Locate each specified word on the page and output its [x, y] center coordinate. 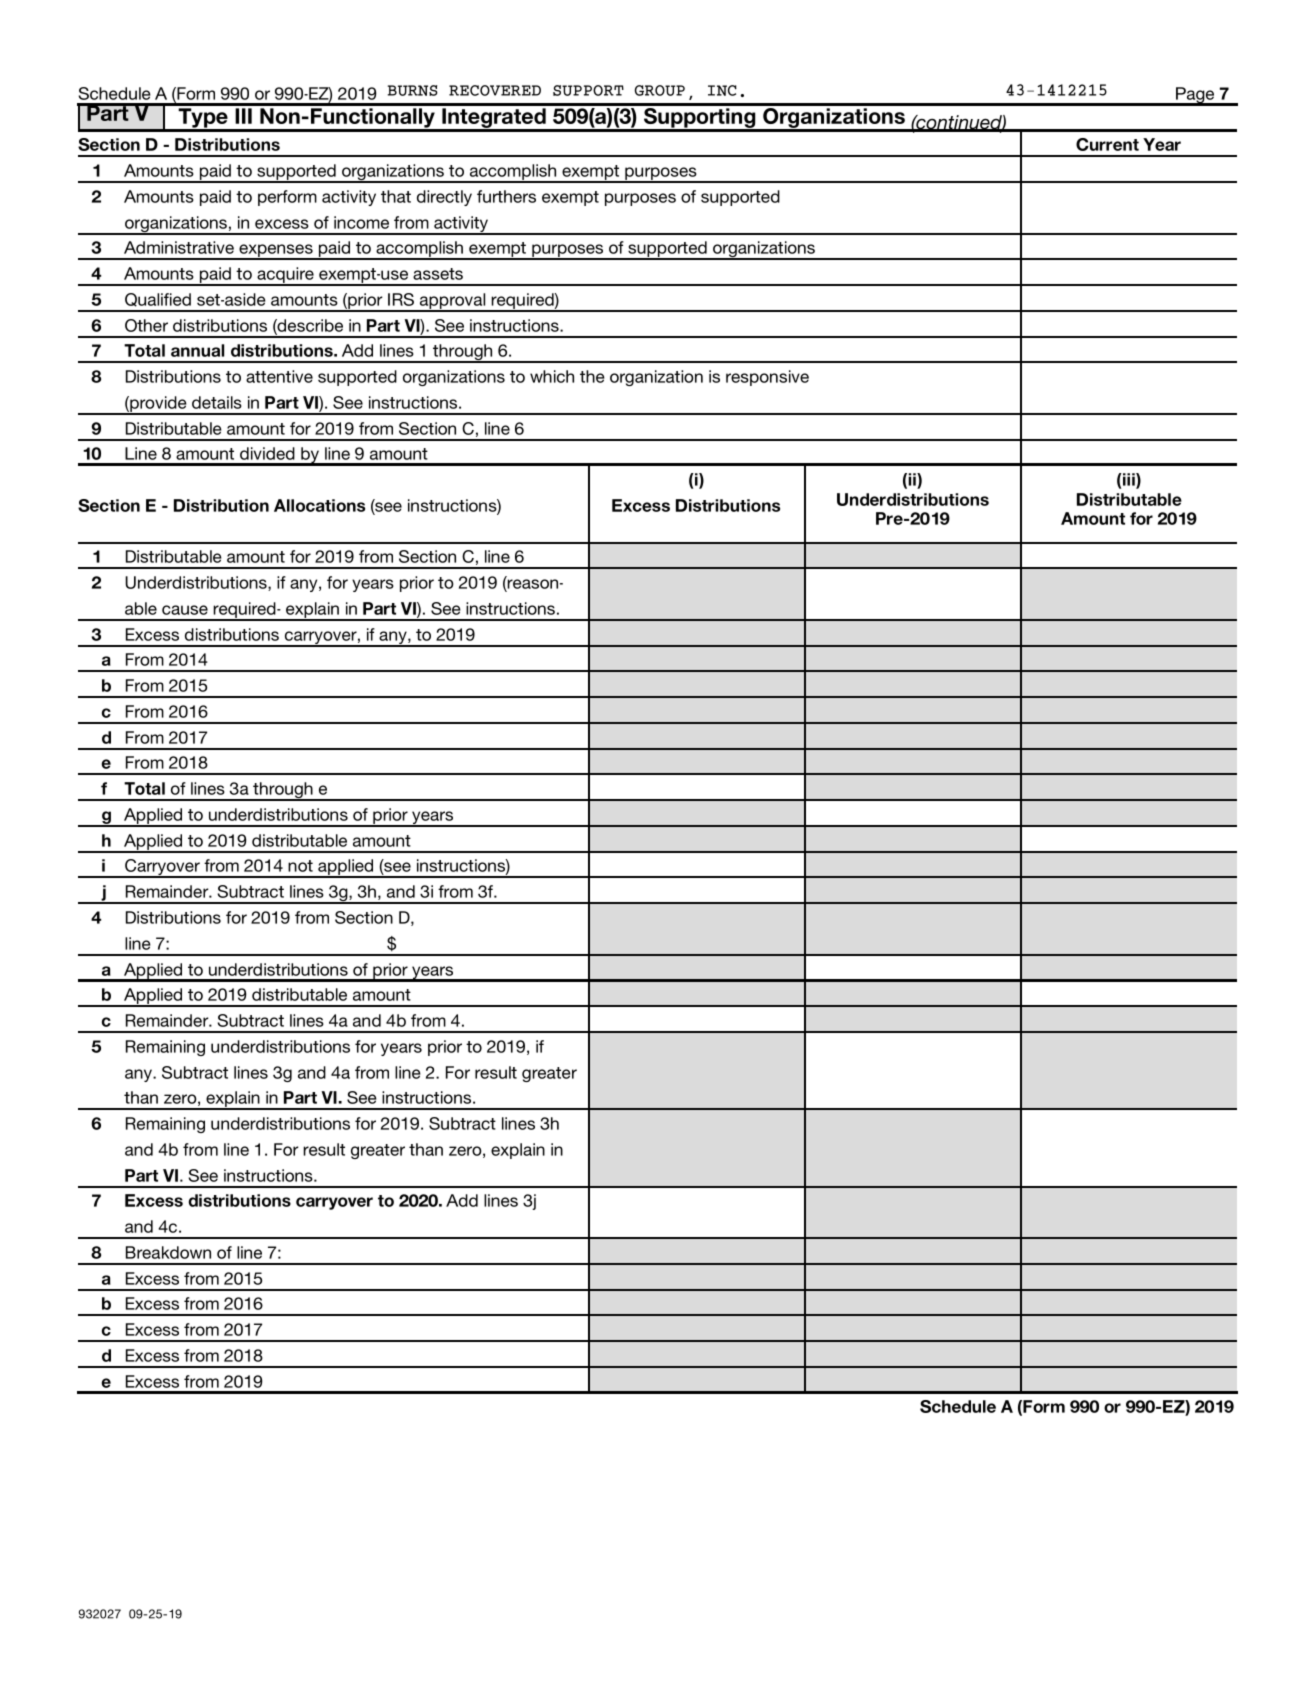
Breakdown [168, 1252]
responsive [767, 378]
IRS [401, 299]
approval [453, 302]
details [217, 402]
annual [197, 350]
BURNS [413, 90]
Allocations [319, 505]
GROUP [660, 90]
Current [1107, 144]
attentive [279, 376]
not [300, 866]
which [552, 376]
